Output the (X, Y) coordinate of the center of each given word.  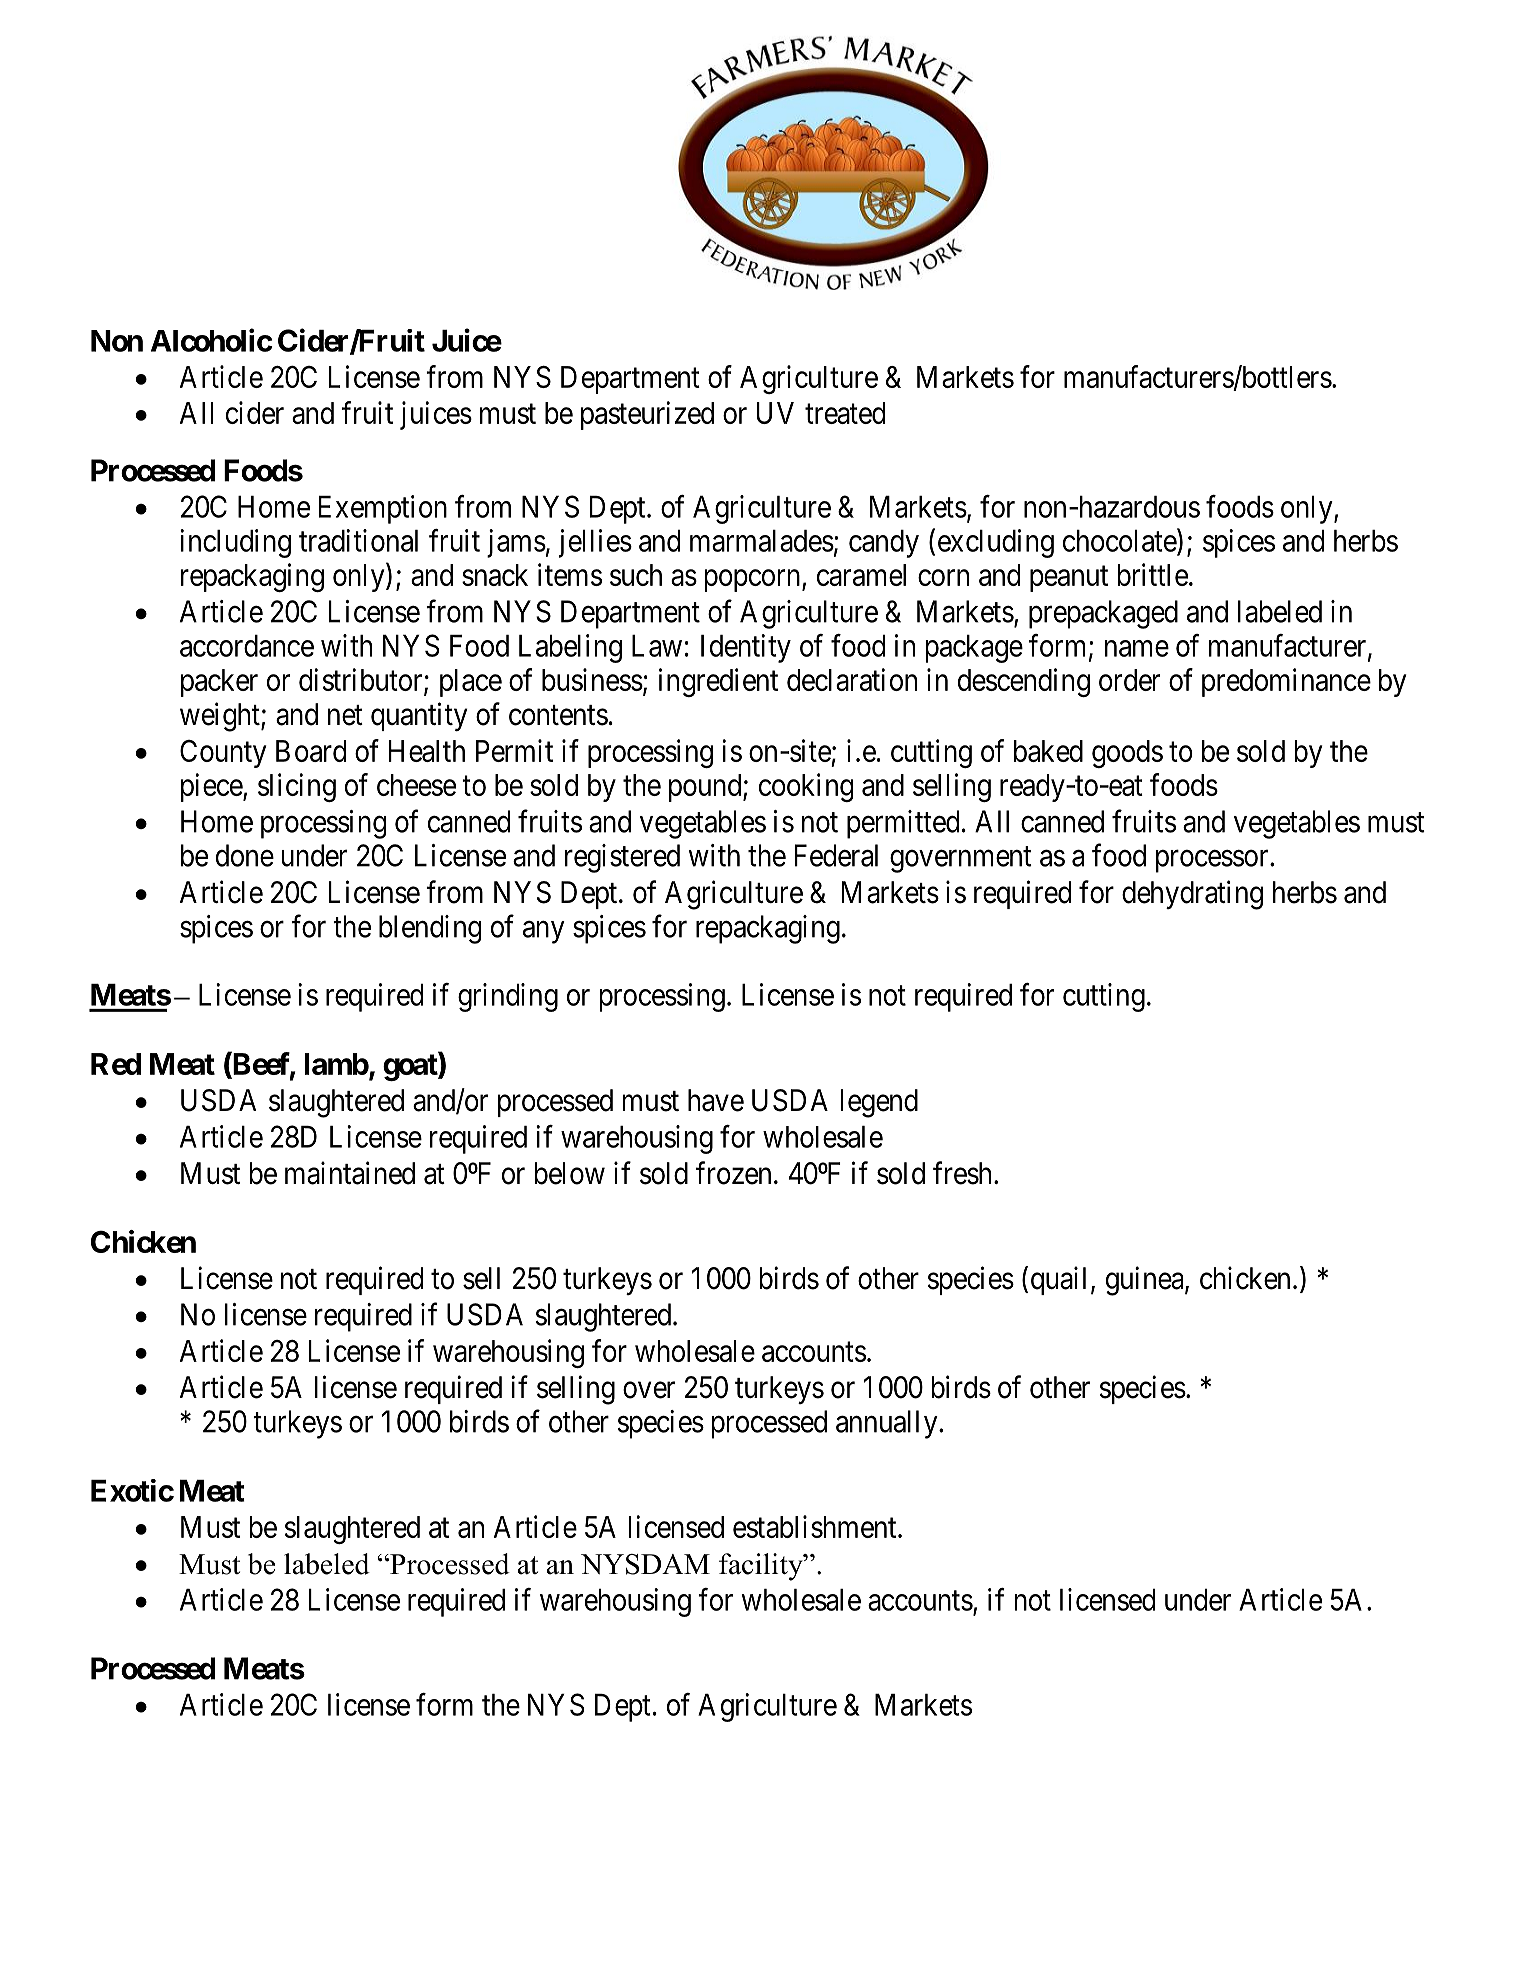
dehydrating (1192, 895)
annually (888, 1424)
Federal (836, 855)
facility (762, 1567)
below (569, 1173)
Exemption (383, 509)
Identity (746, 648)
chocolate (1120, 541)
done (245, 855)
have (716, 1100)
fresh (962, 1173)
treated (845, 413)
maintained (350, 1173)
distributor (362, 680)
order (1129, 680)
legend (879, 1103)
